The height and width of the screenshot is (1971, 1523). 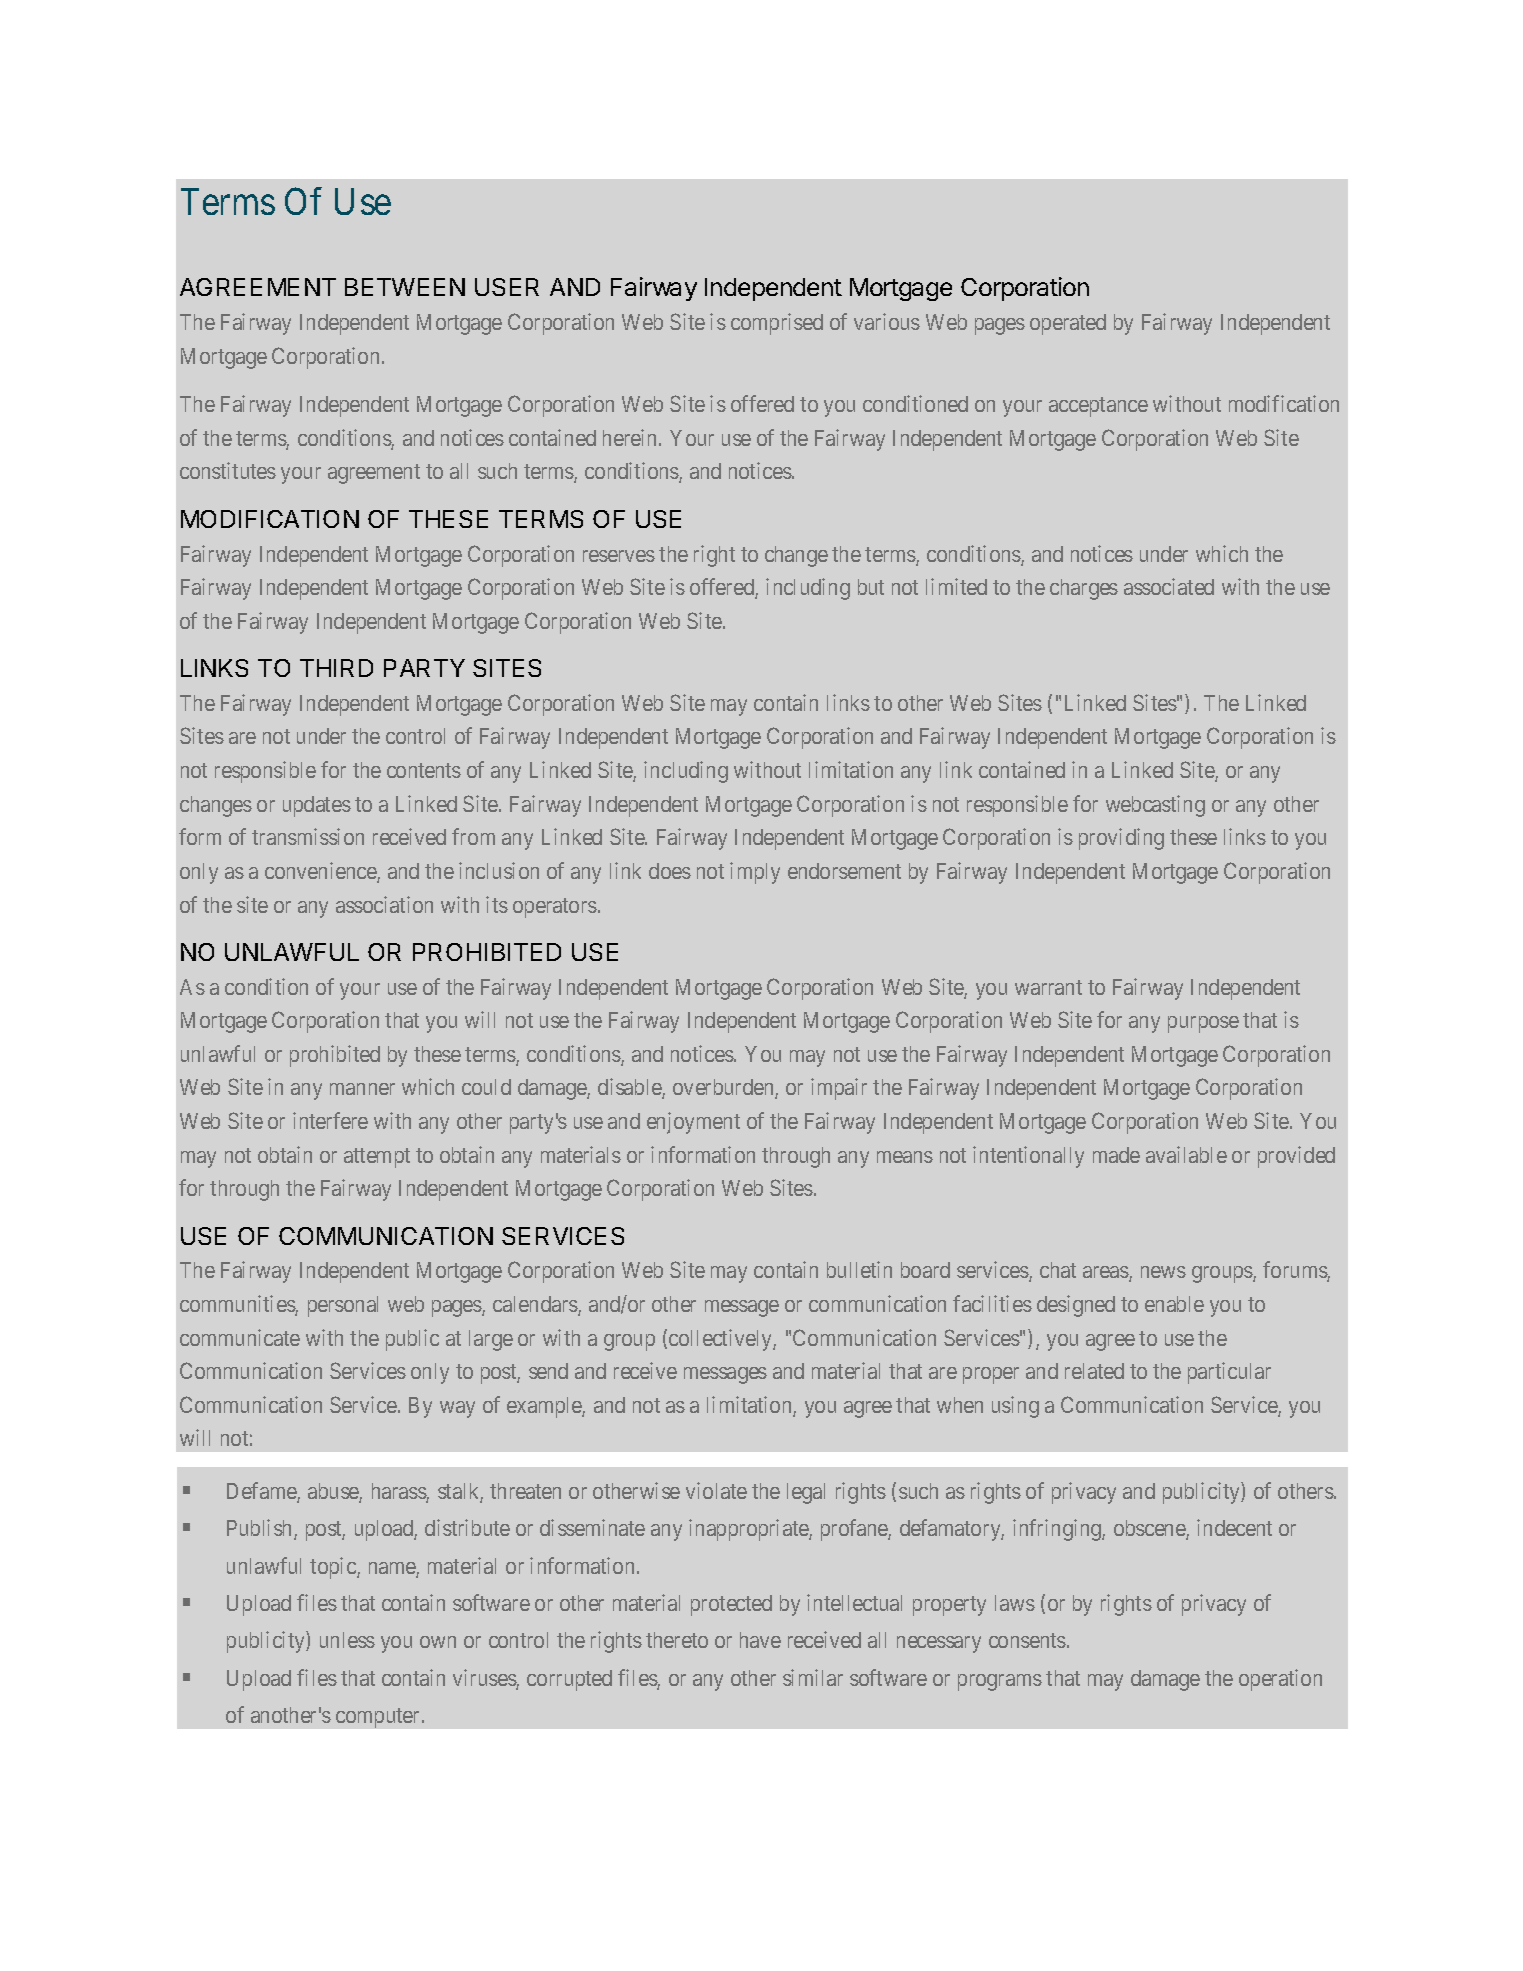 What do you see at coordinates (405, 287) in the screenshot?
I see `BETWEEN` at bounding box center [405, 287].
